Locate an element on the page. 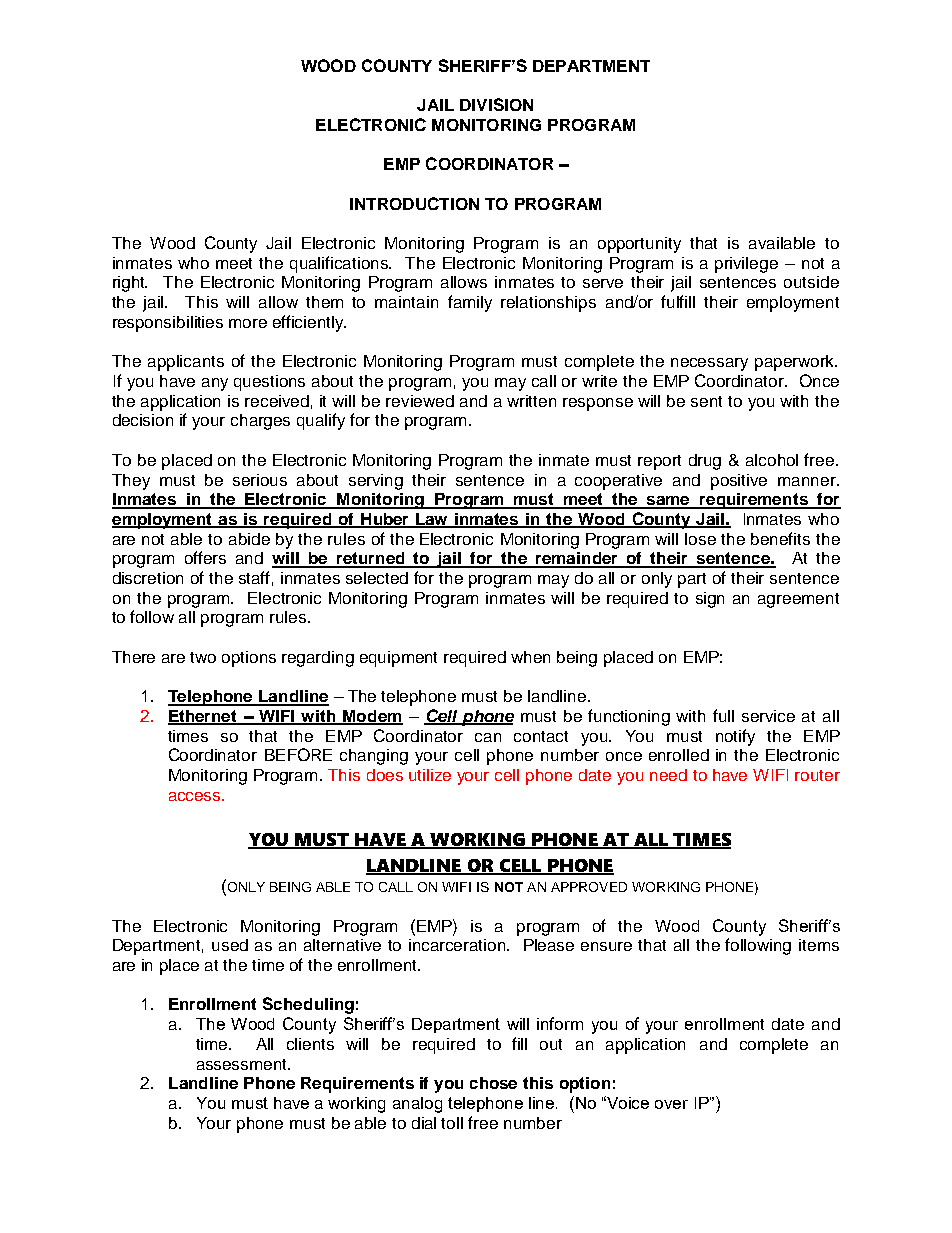  when is located at coordinates (530, 657).
